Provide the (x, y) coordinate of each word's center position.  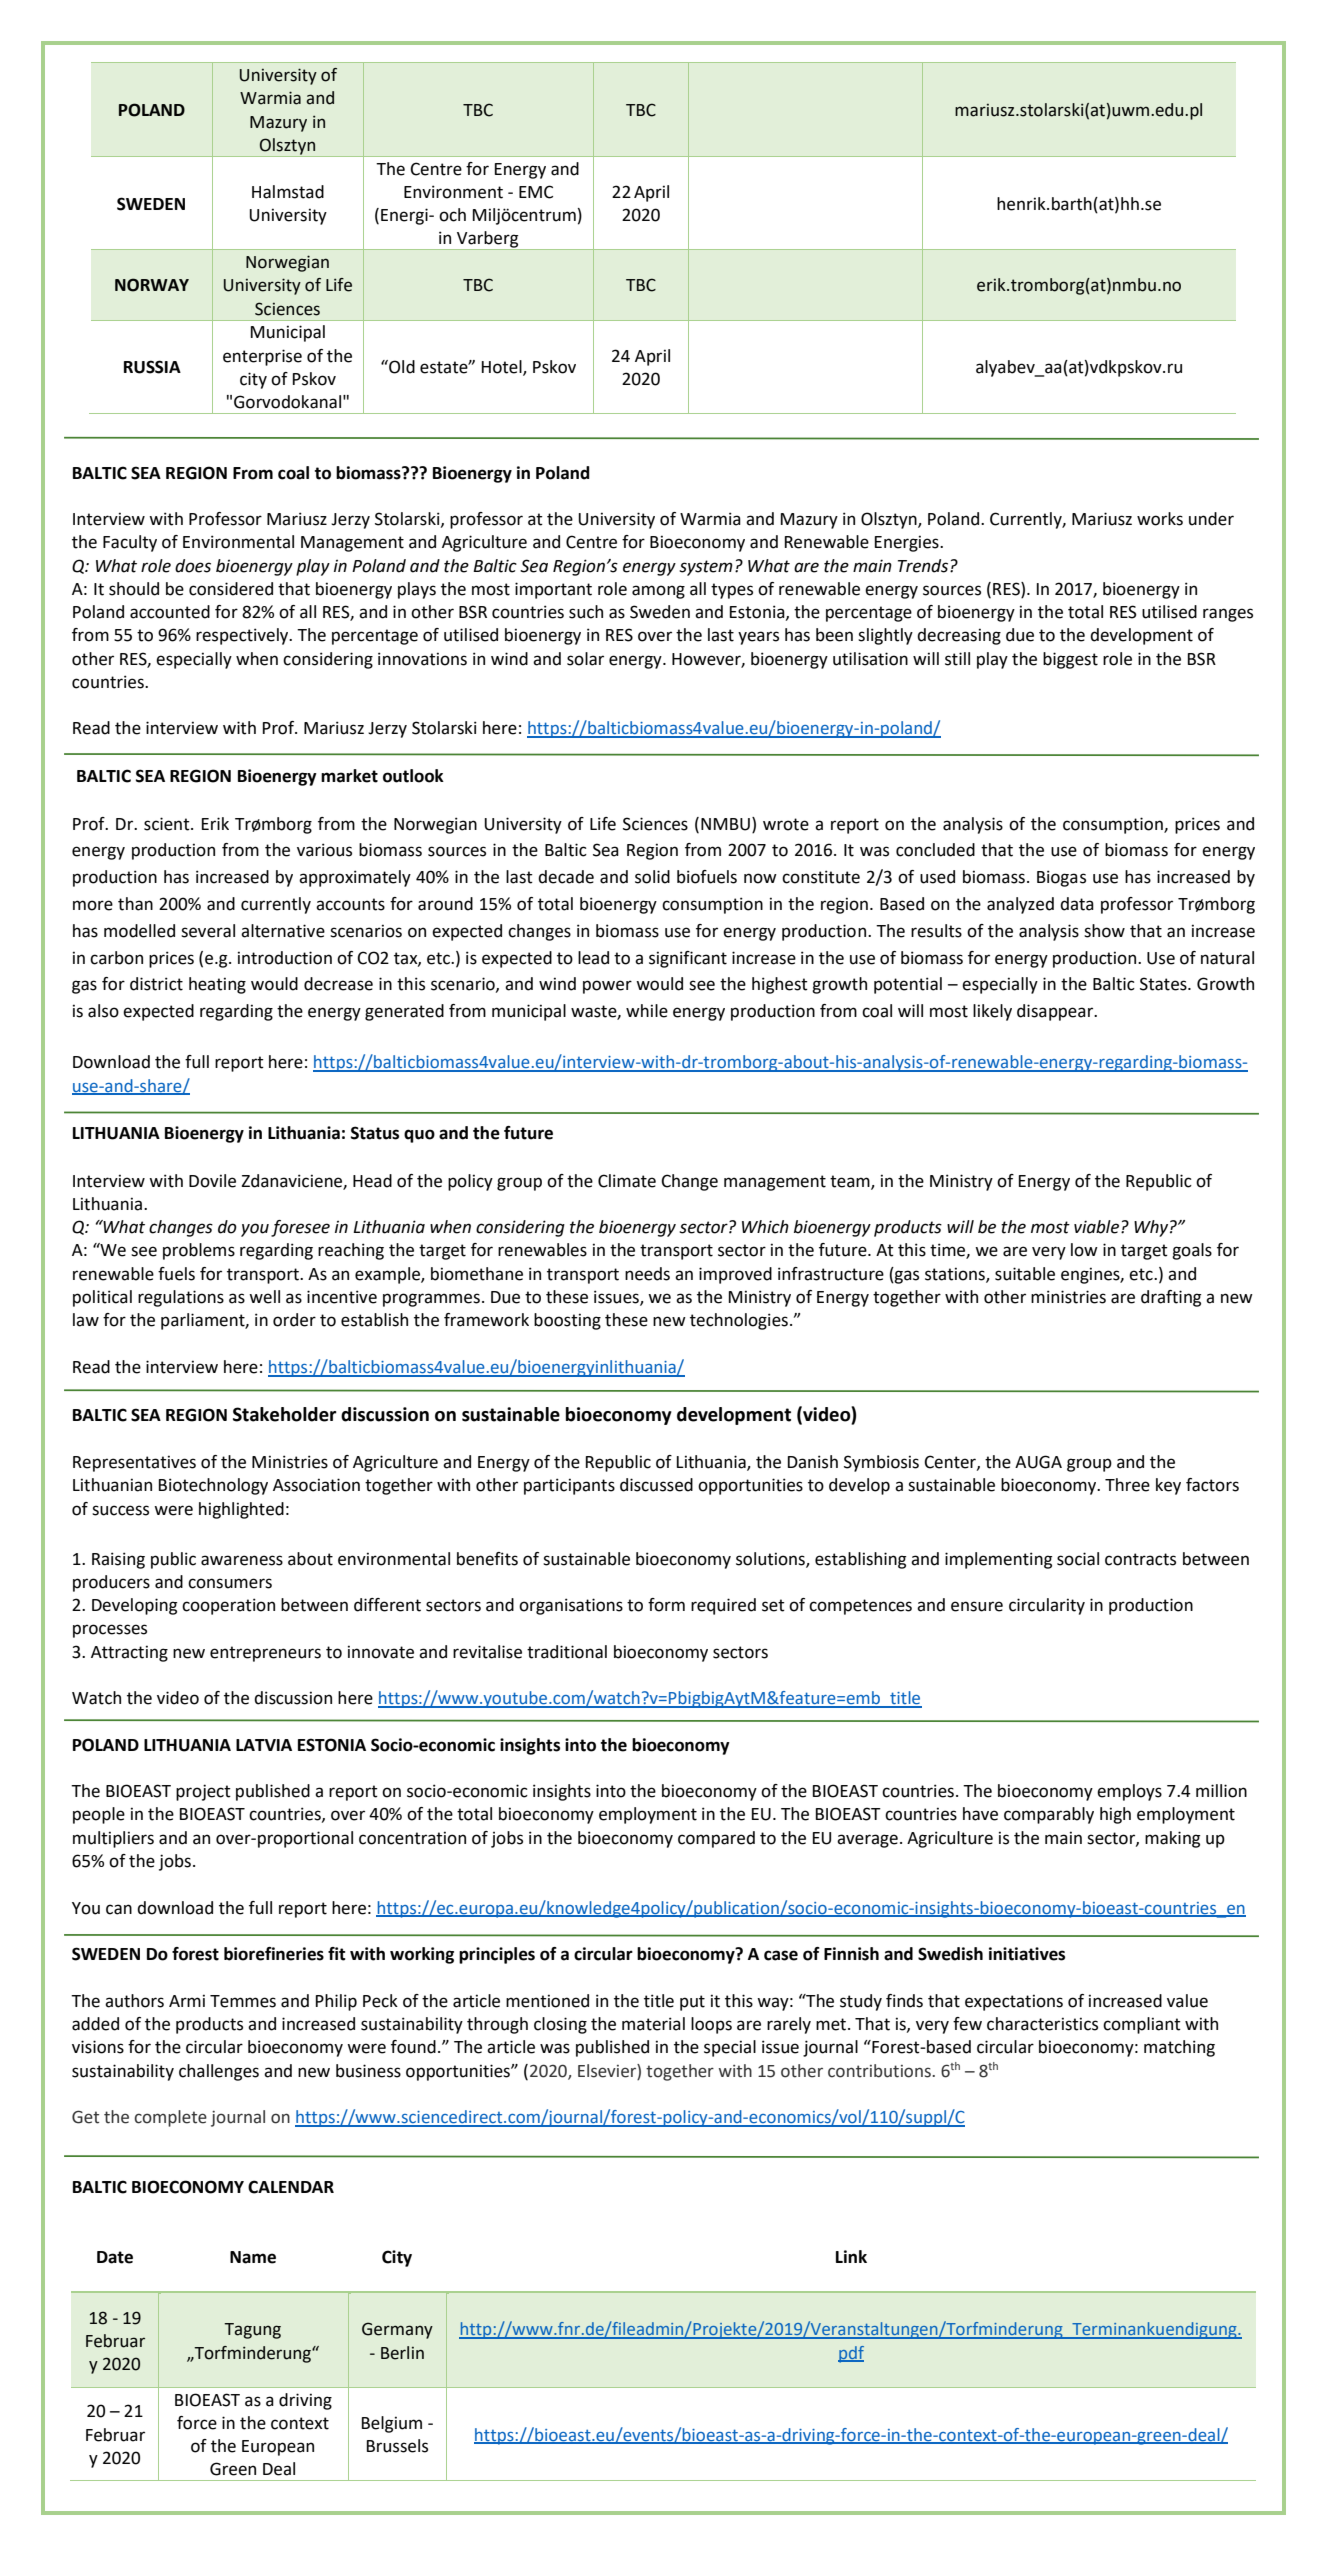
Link (851, 2256)
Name (253, 2257)
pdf (851, 2354)
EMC (536, 192)
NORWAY (152, 285)
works (1160, 519)
